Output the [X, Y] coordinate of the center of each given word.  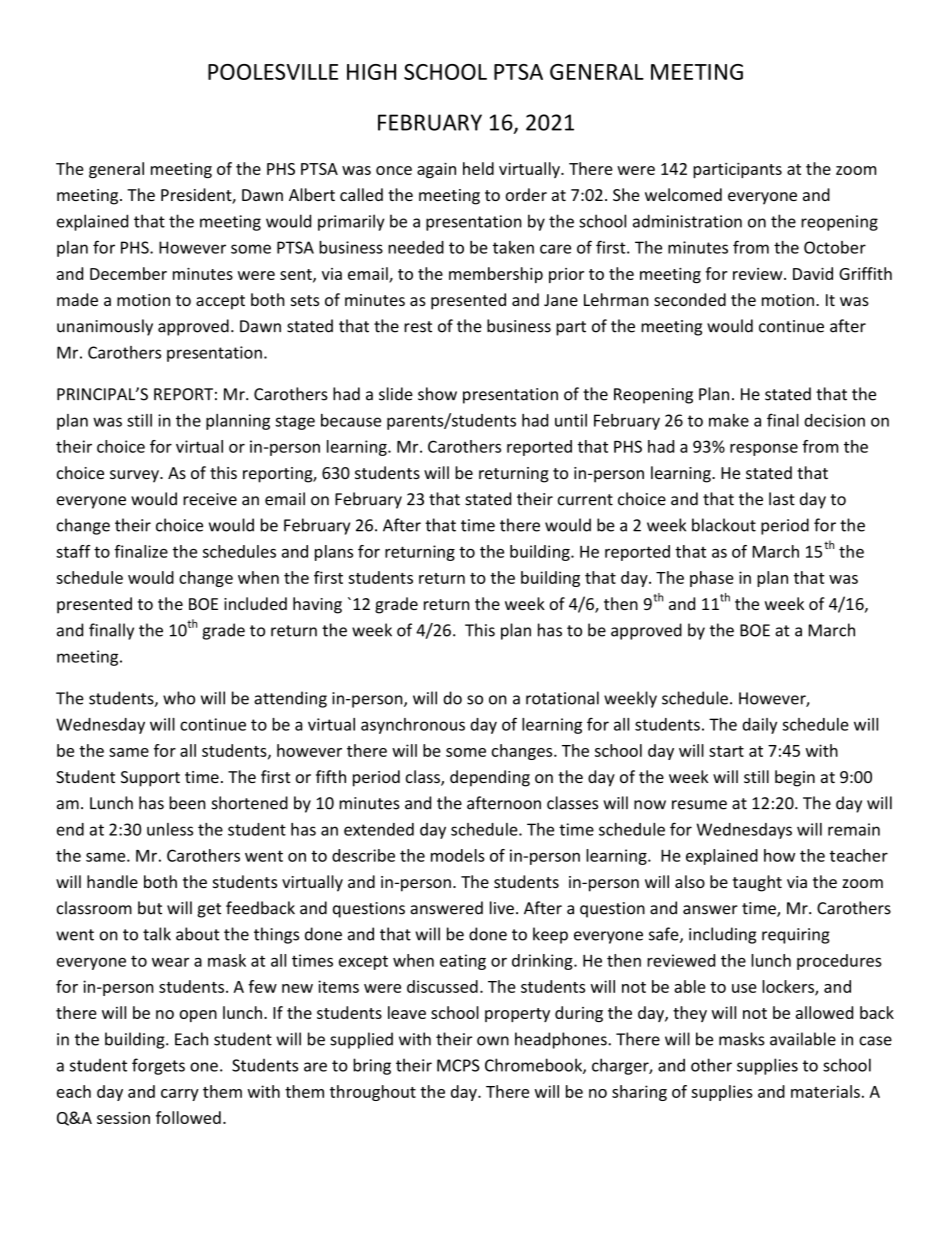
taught [757, 883]
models [458, 855]
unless [170, 829]
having [317, 605]
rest [418, 327]
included [255, 603]
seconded [690, 299]
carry [180, 1095]
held [478, 168]
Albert [312, 194]
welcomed [683, 194]
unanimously [105, 327]
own [493, 1041]
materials [825, 1091]
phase [712, 579]
